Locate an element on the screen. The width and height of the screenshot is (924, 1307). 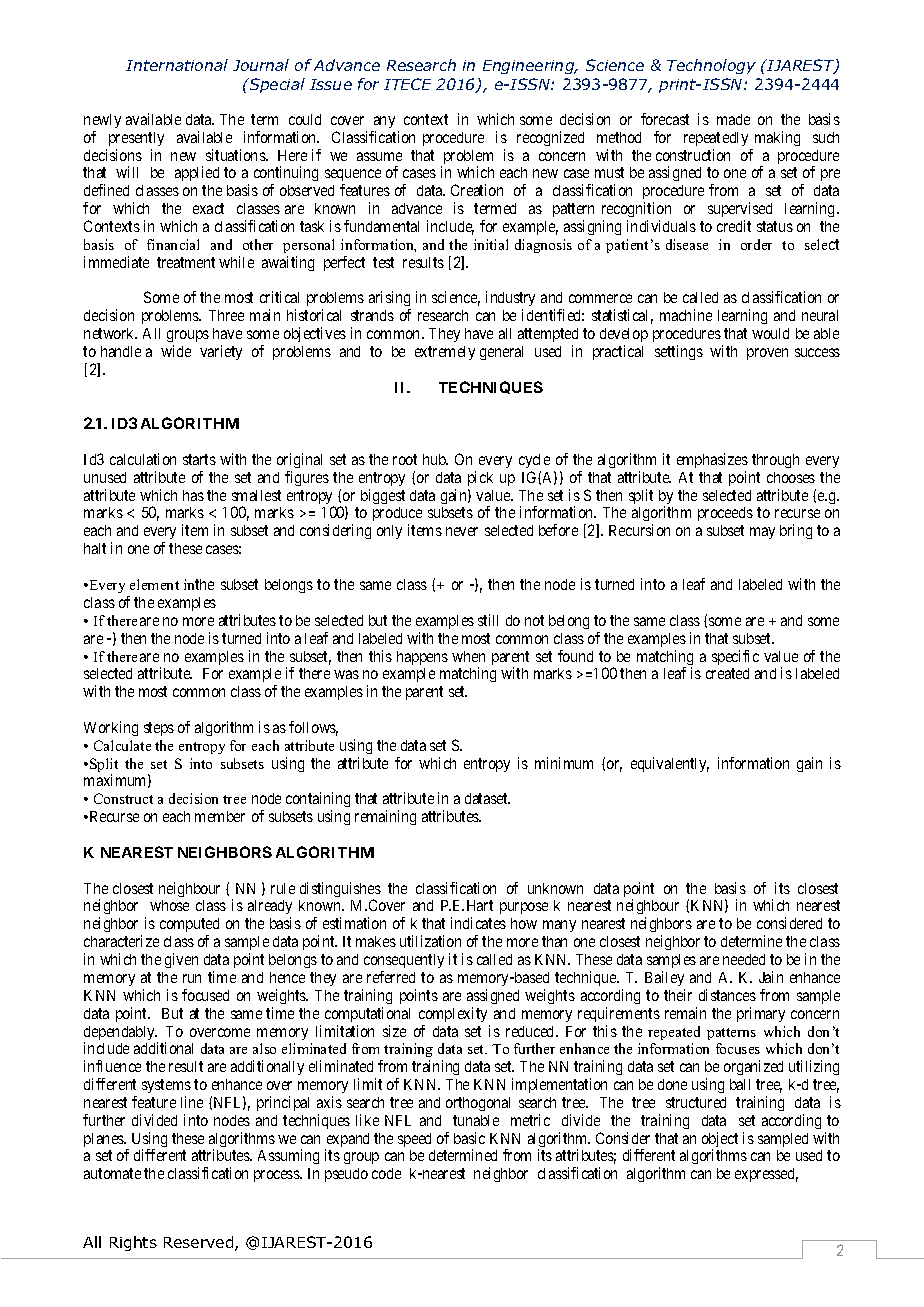
wide is located at coordinates (176, 351).
